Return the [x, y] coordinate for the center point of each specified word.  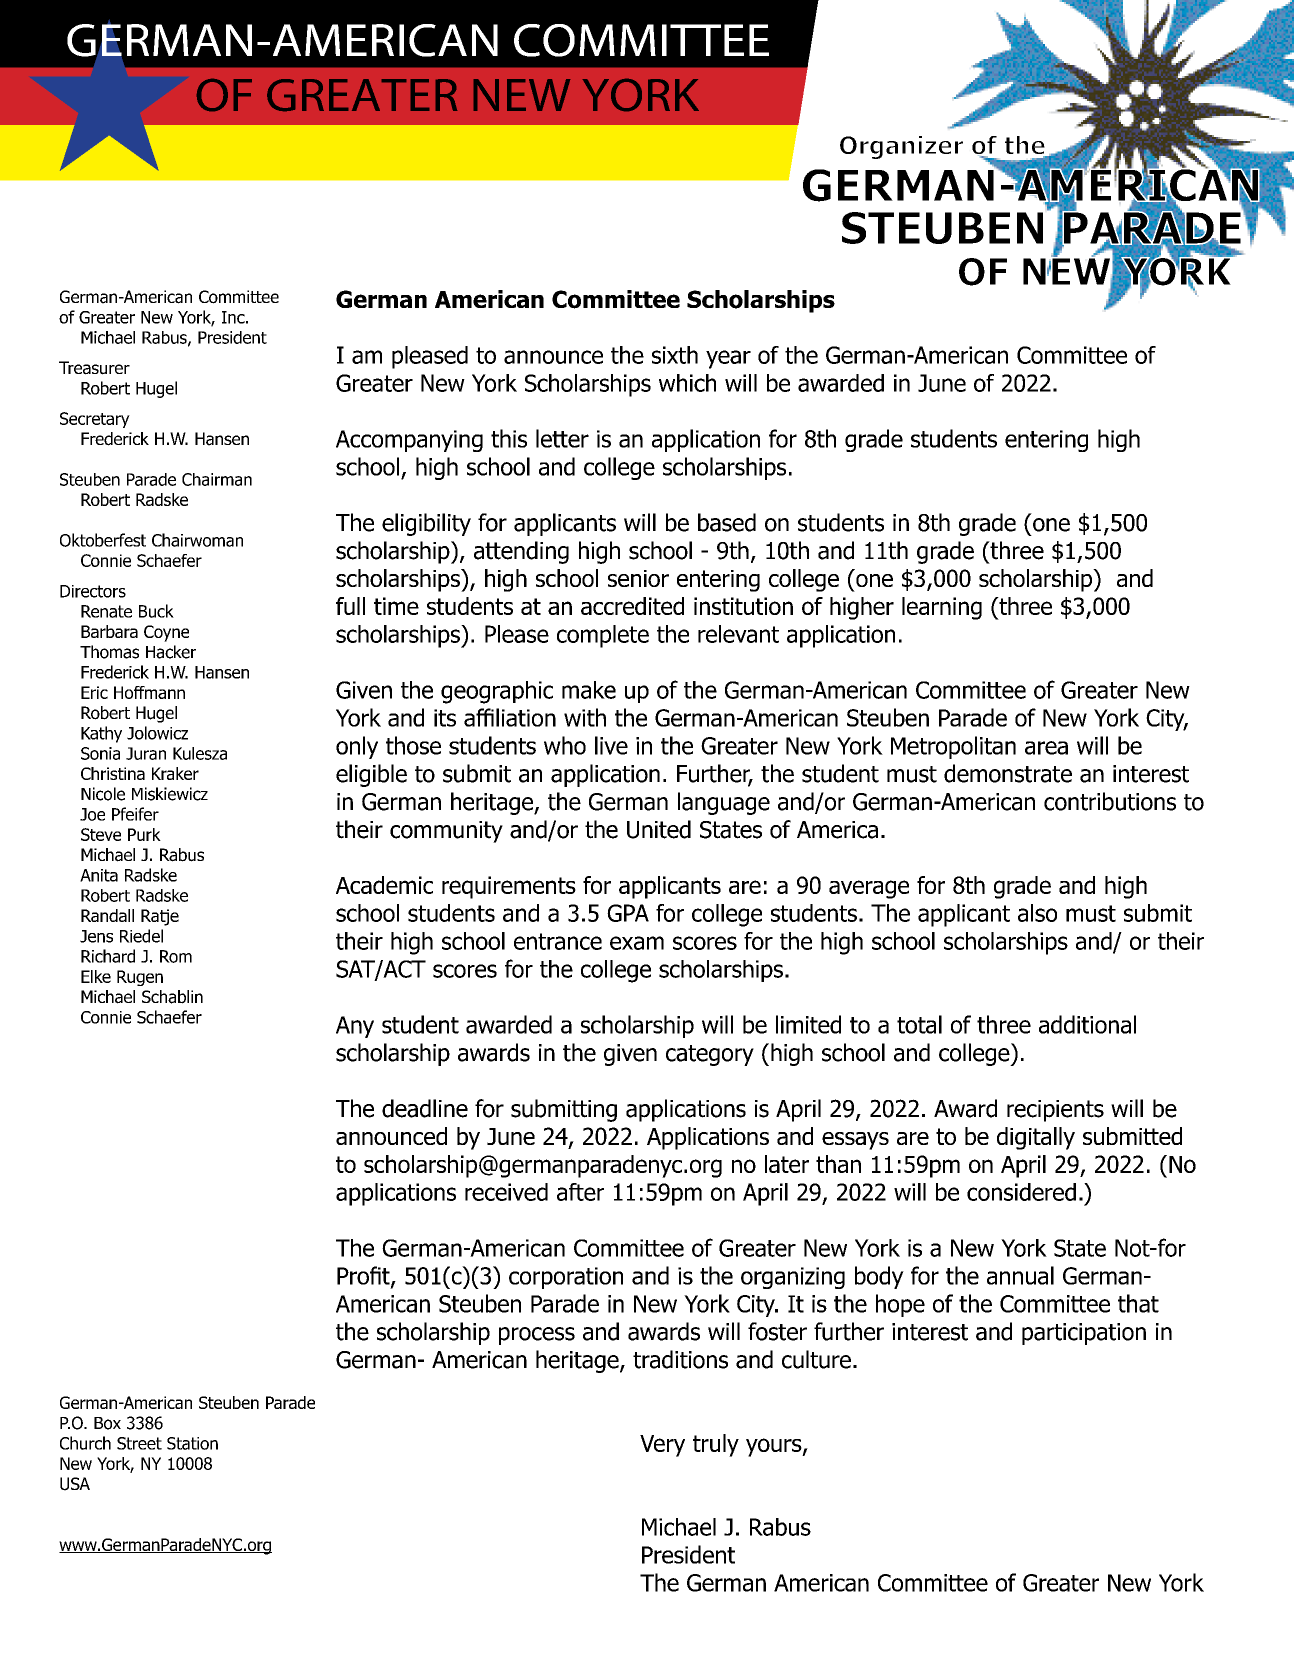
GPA [628, 913]
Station [192, 1443]
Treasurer [94, 368]
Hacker [171, 652]
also [1037, 913]
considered [1021, 1192]
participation [1084, 1334]
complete [603, 636]
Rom [176, 956]
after [580, 1192]
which [687, 383]
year [728, 359]
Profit [364, 1276]
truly [716, 1445]
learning [942, 608]
